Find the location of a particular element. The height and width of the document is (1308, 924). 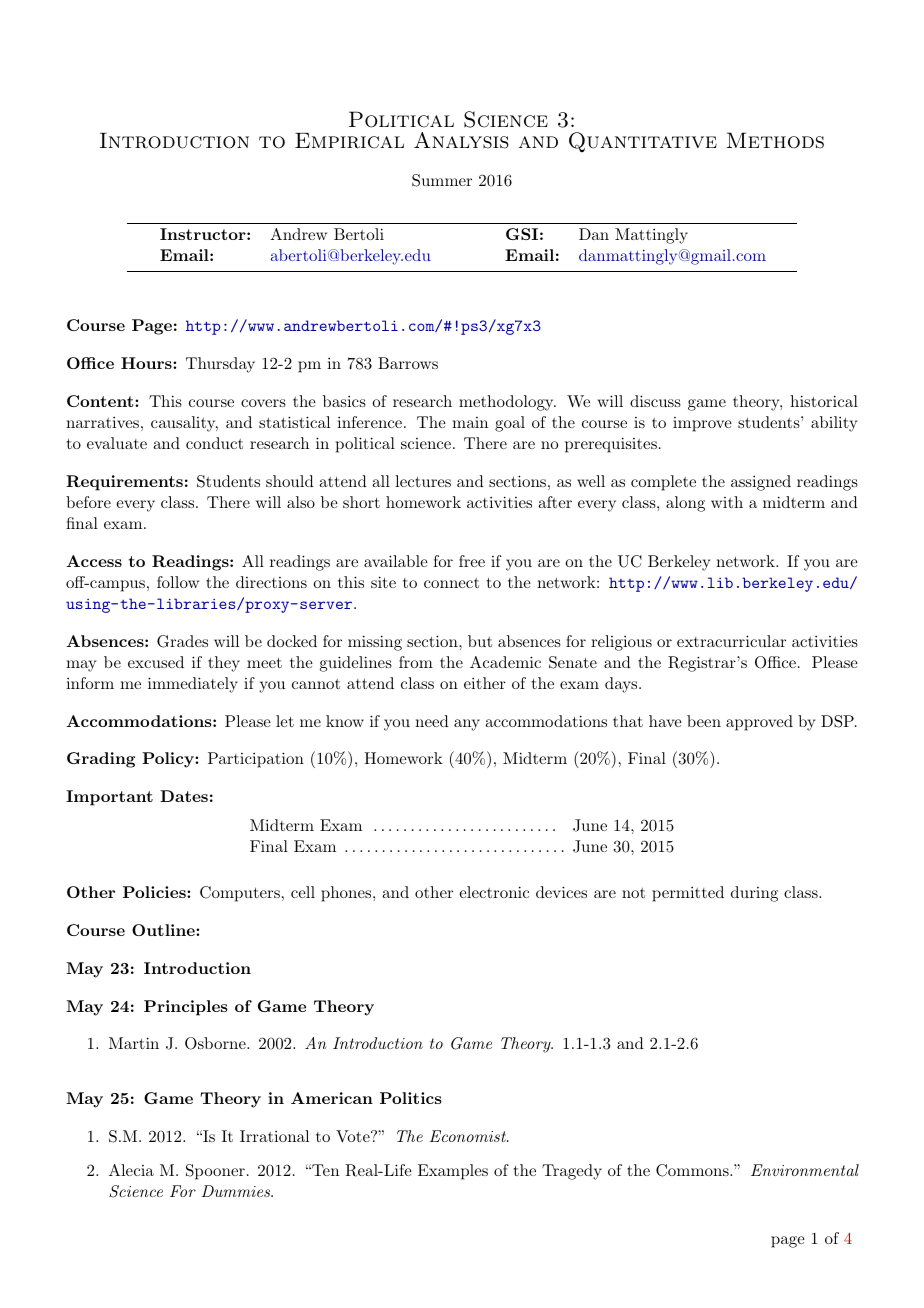

either is located at coordinates (485, 683).
